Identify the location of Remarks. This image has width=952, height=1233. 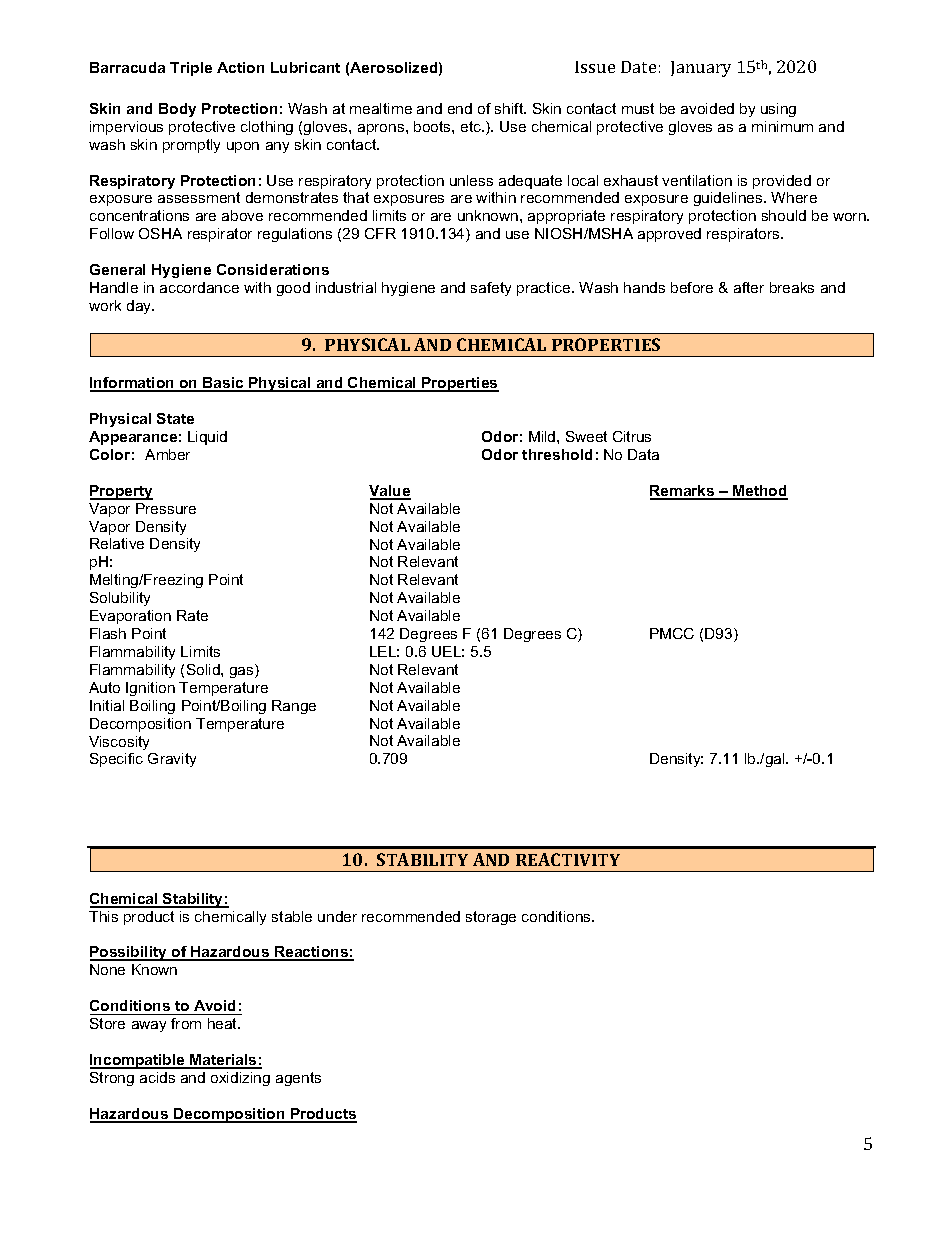
(683, 492).
